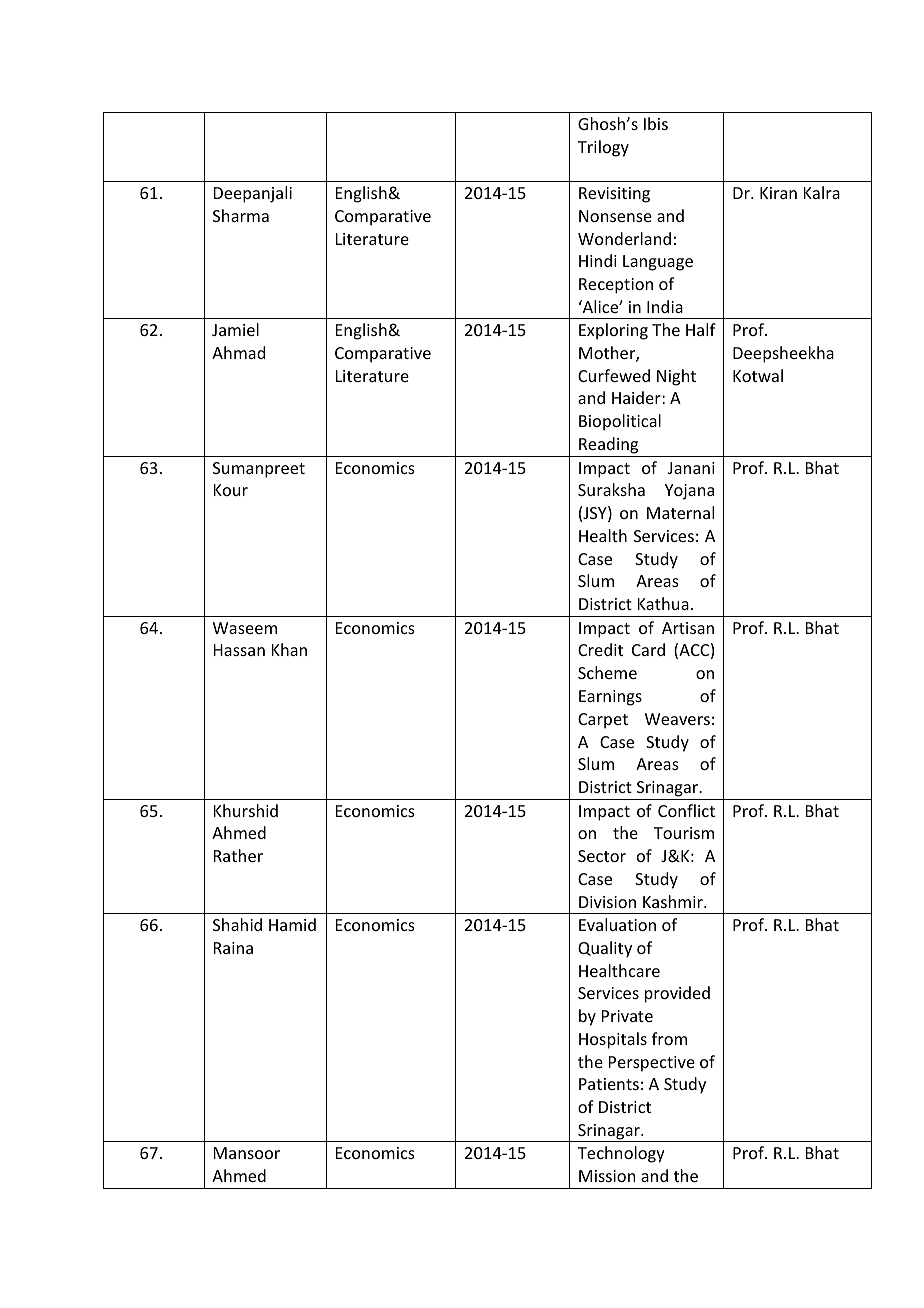  What do you see at coordinates (602, 856) in the screenshot?
I see `Sector` at bounding box center [602, 856].
